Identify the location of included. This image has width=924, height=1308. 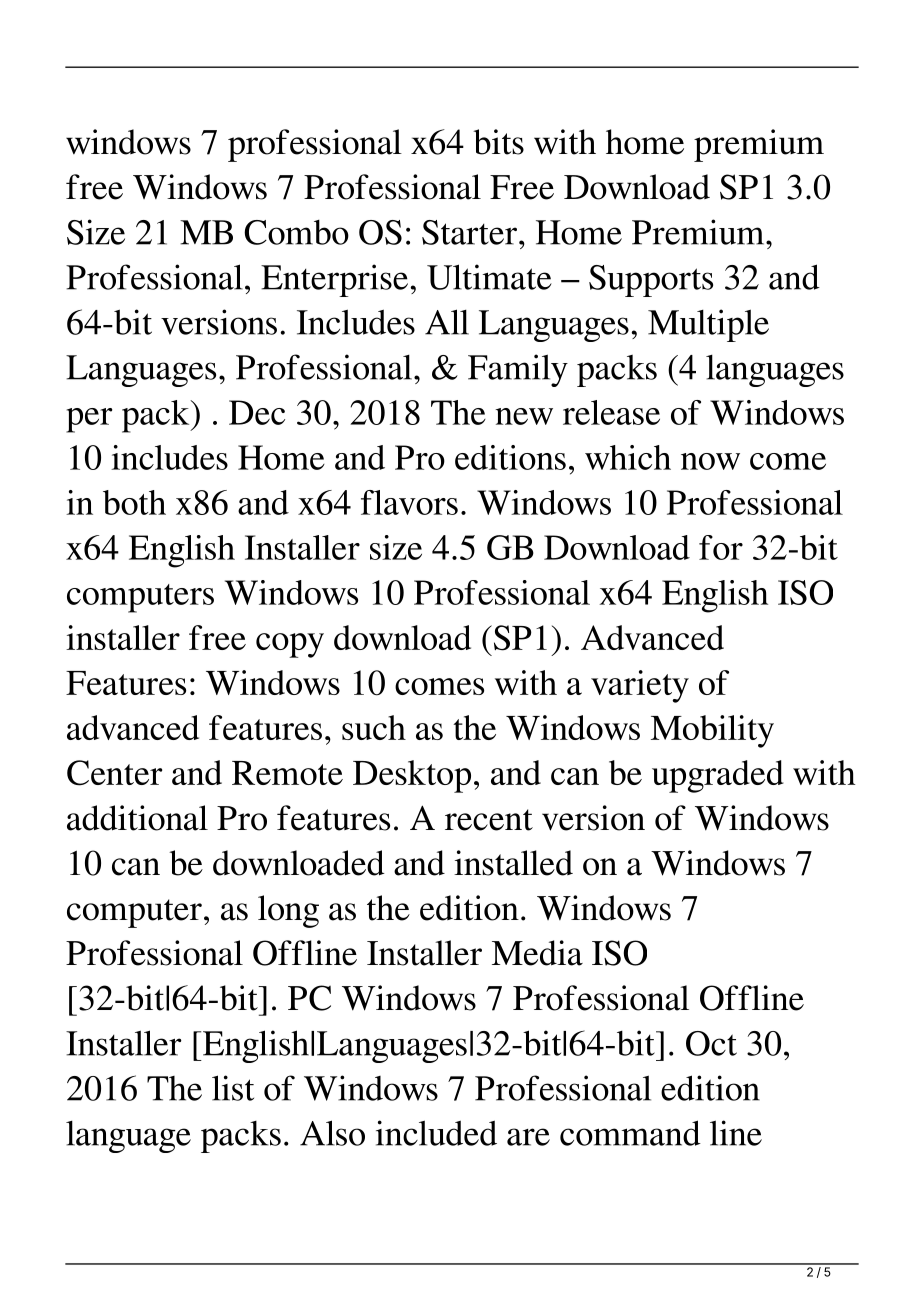
(436, 1133).
